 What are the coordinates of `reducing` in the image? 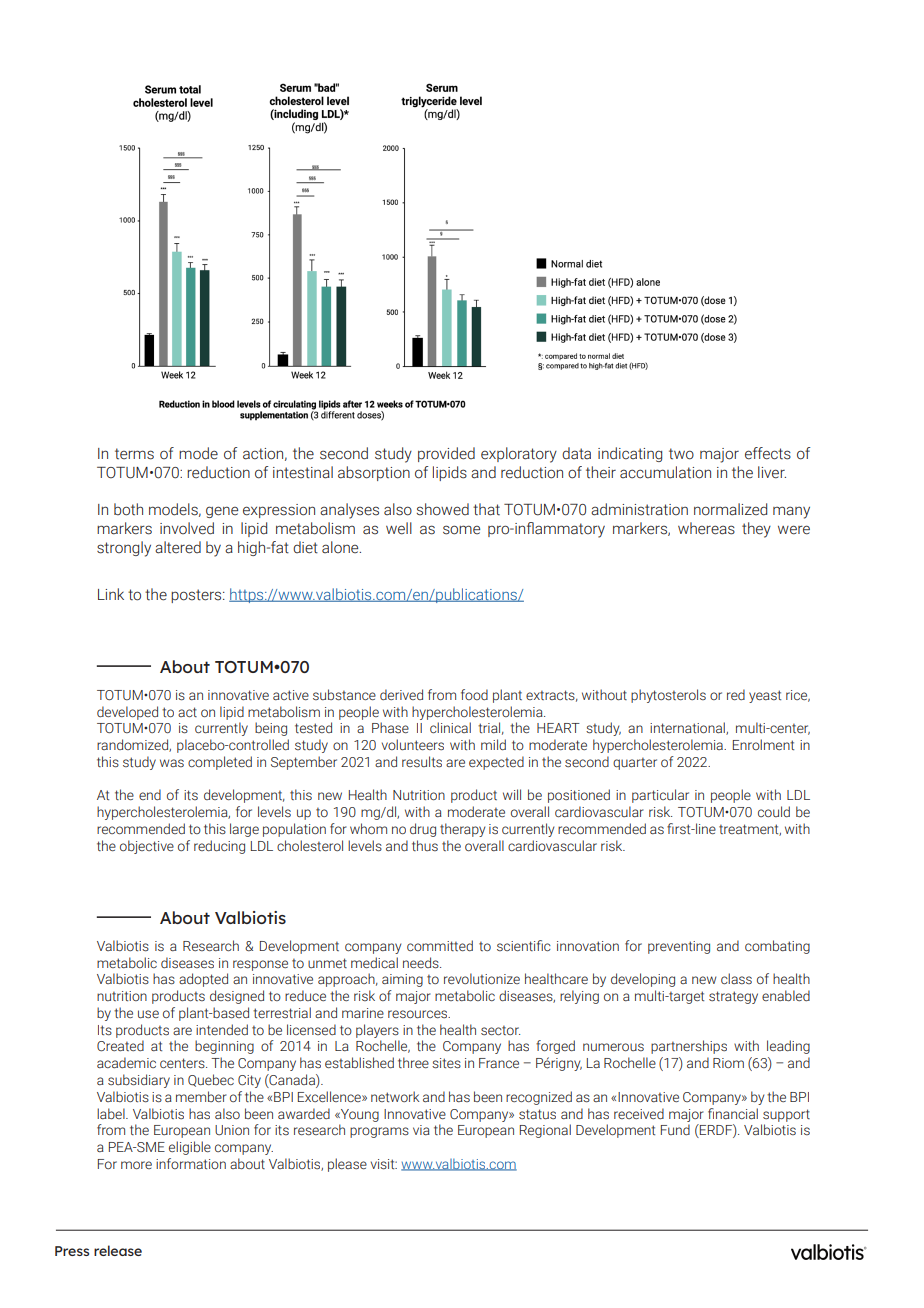 It's located at (219, 847).
